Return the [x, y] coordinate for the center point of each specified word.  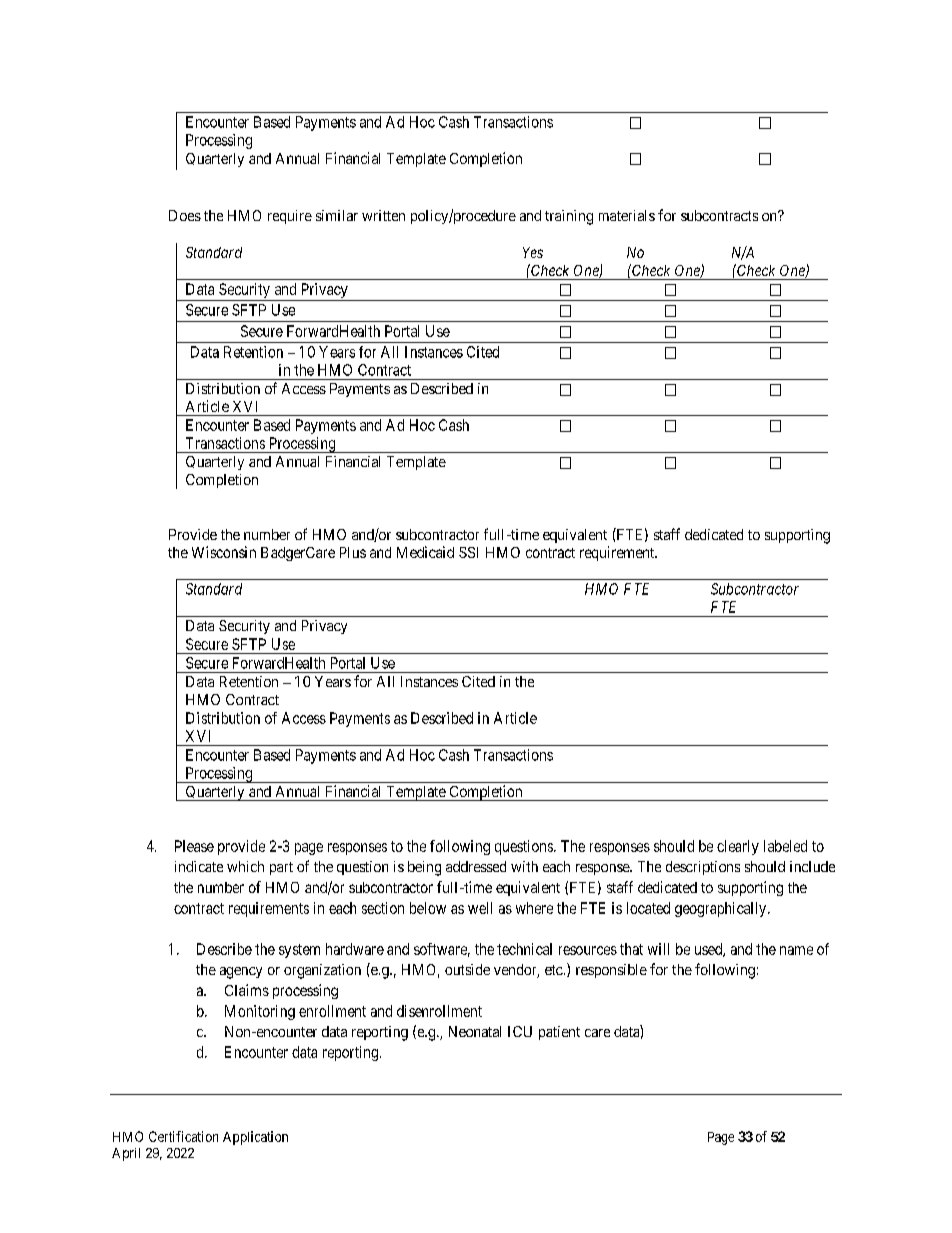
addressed [476, 866]
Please [194, 846]
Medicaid [425, 552]
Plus [353, 552]
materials [627, 215]
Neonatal [475, 1031]
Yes [533, 252]
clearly [738, 847]
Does [185, 215]
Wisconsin [224, 552]
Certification [183, 1136]
